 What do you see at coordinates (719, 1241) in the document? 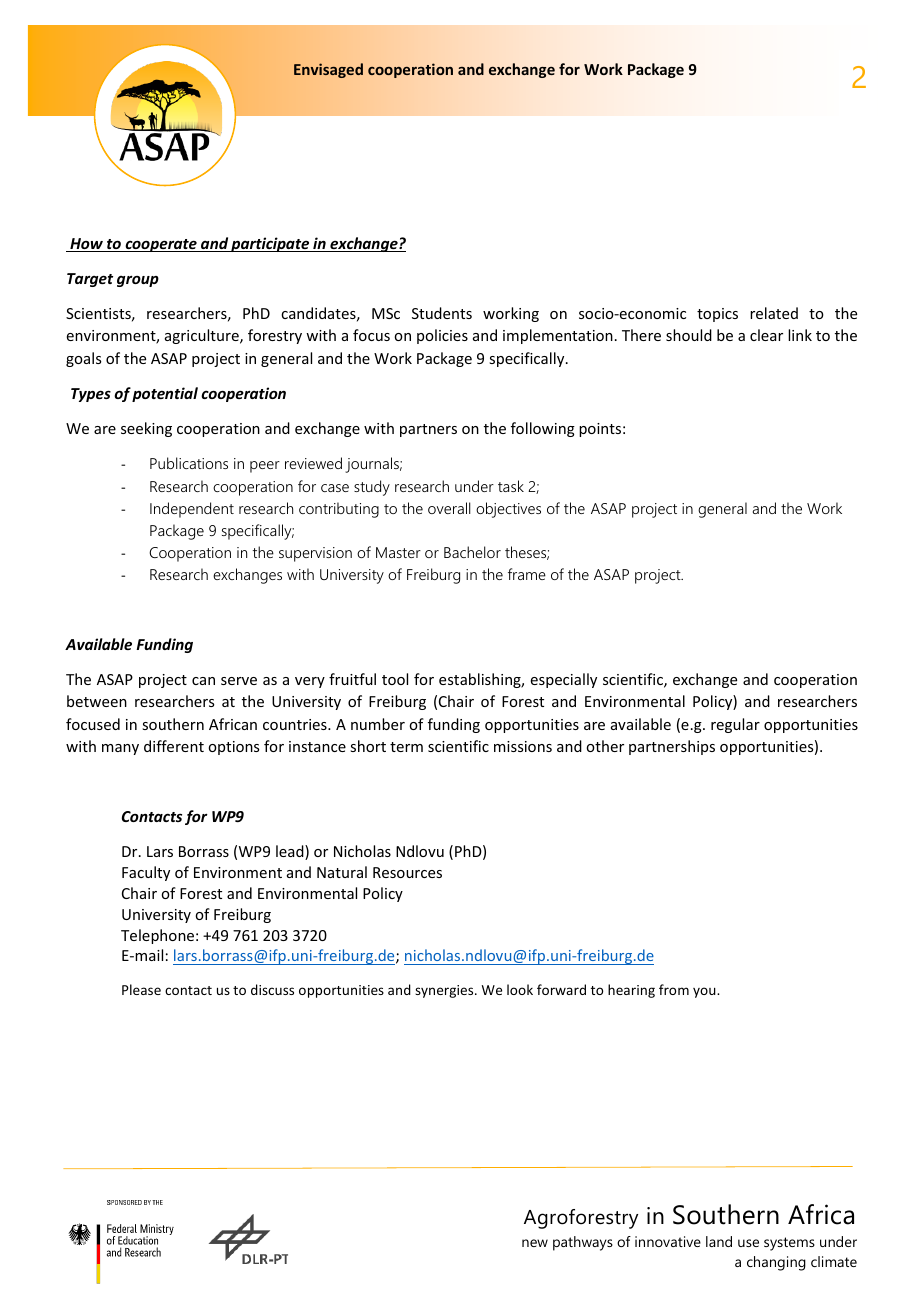
I see `land` at bounding box center [719, 1241].
